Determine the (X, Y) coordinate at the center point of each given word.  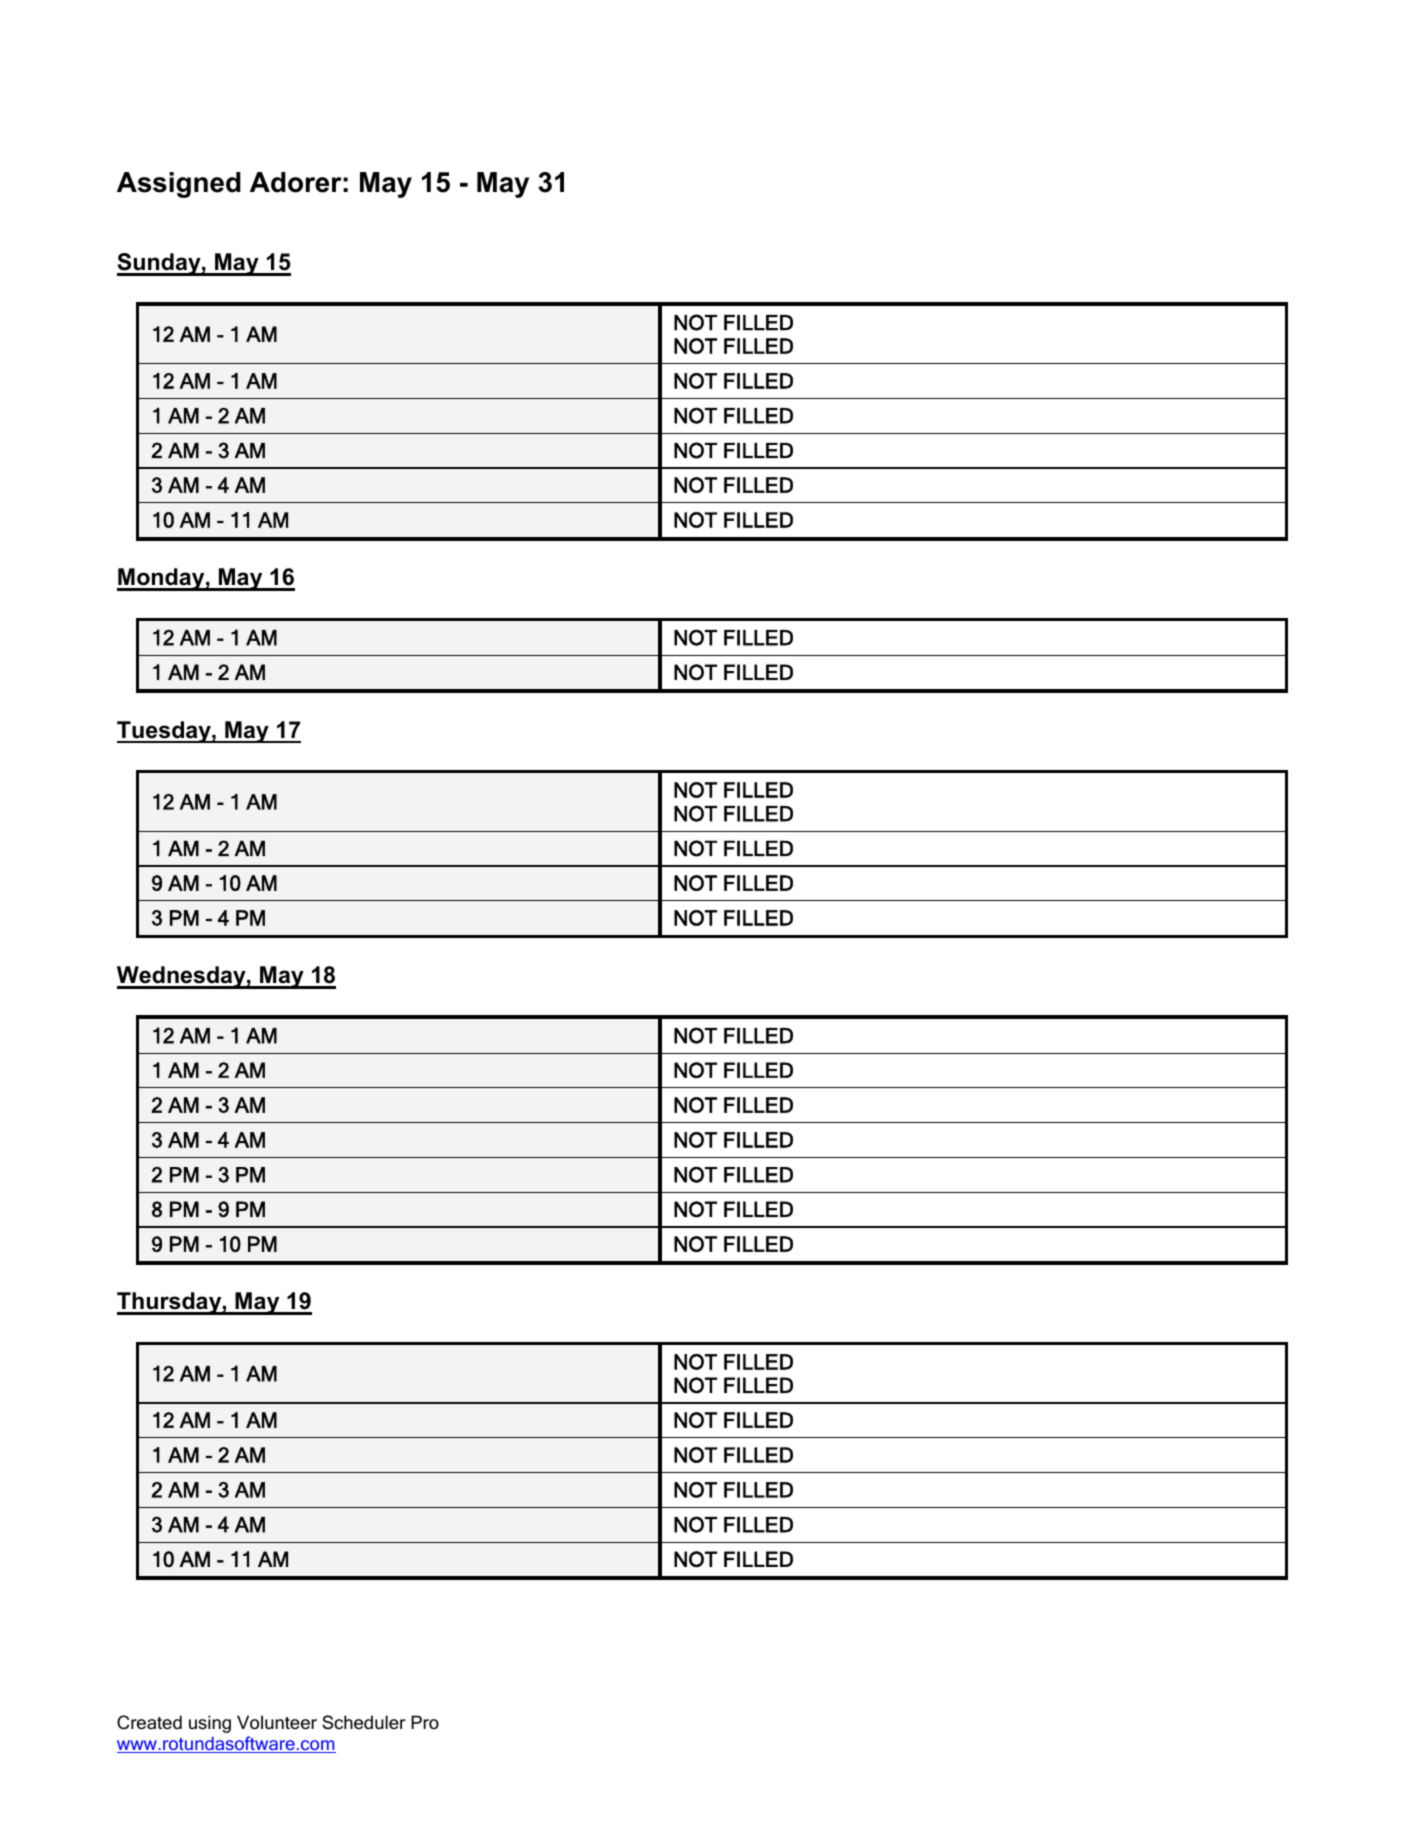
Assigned (179, 185)
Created (149, 1722)
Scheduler (364, 1722)
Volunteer (277, 1722)
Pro (425, 1722)
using (210, 1724)
